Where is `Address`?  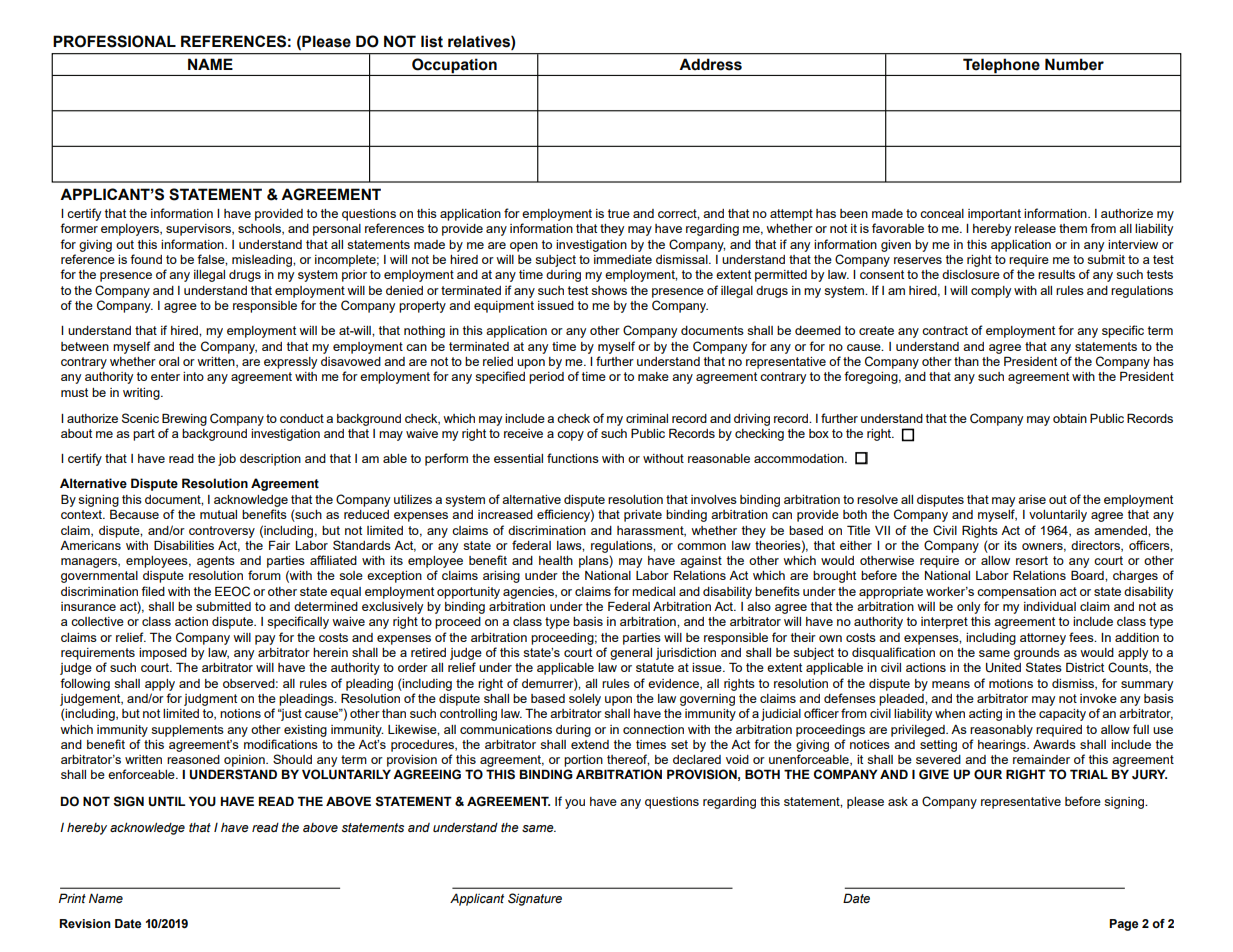
Address is located at coordinates (710, 64).
